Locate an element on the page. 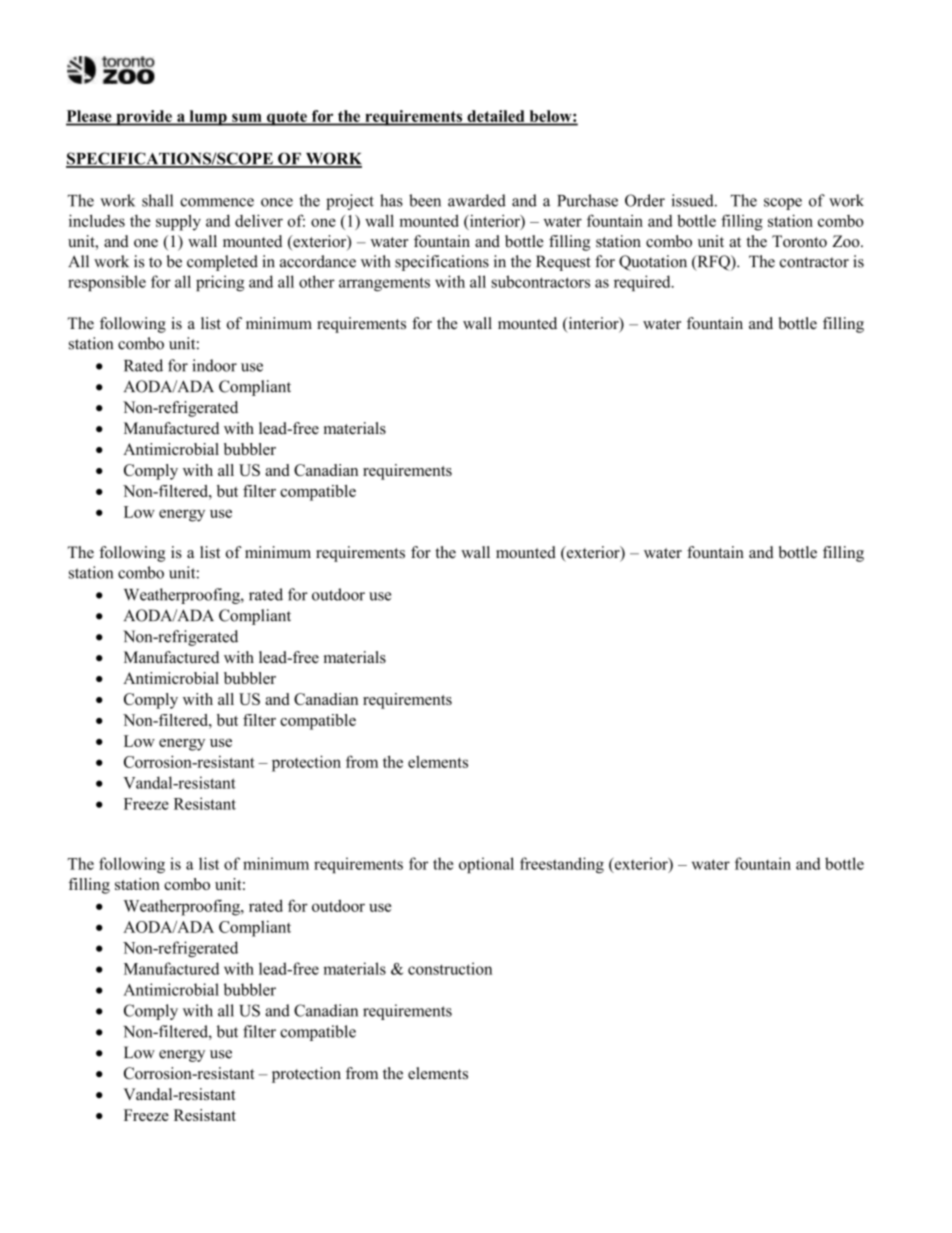  detailed is located at coordinates (496, 117).
